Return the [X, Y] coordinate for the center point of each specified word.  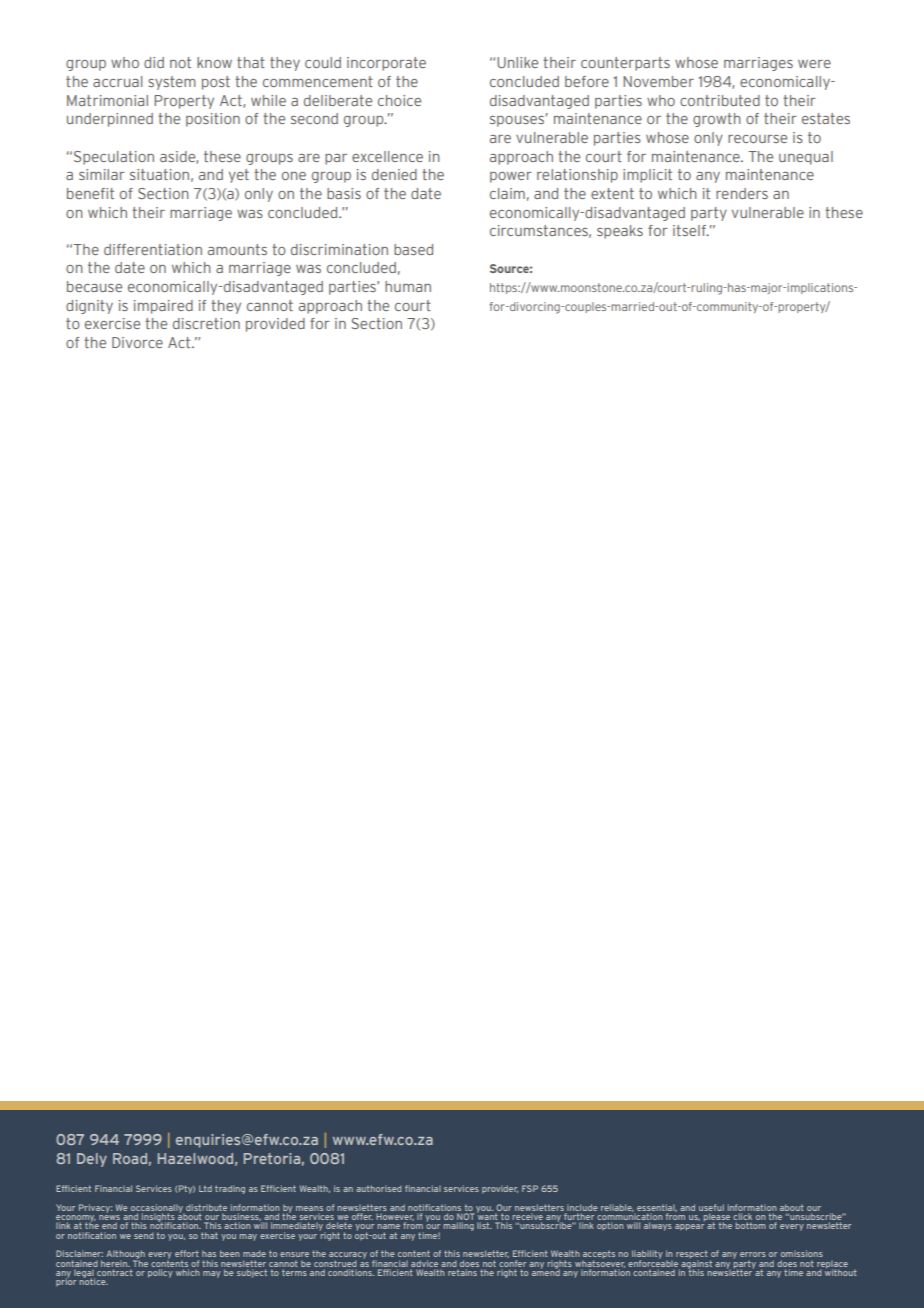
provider [500, 1189]
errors [753, 1254]
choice [399, 100]
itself [690, 230]
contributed [720, 100]
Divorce [137, 342]
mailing [459, 1226]
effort [187, 1253]
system [172, 83]
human [408, 286]
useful [711, 1207]
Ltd [205, 1188]
